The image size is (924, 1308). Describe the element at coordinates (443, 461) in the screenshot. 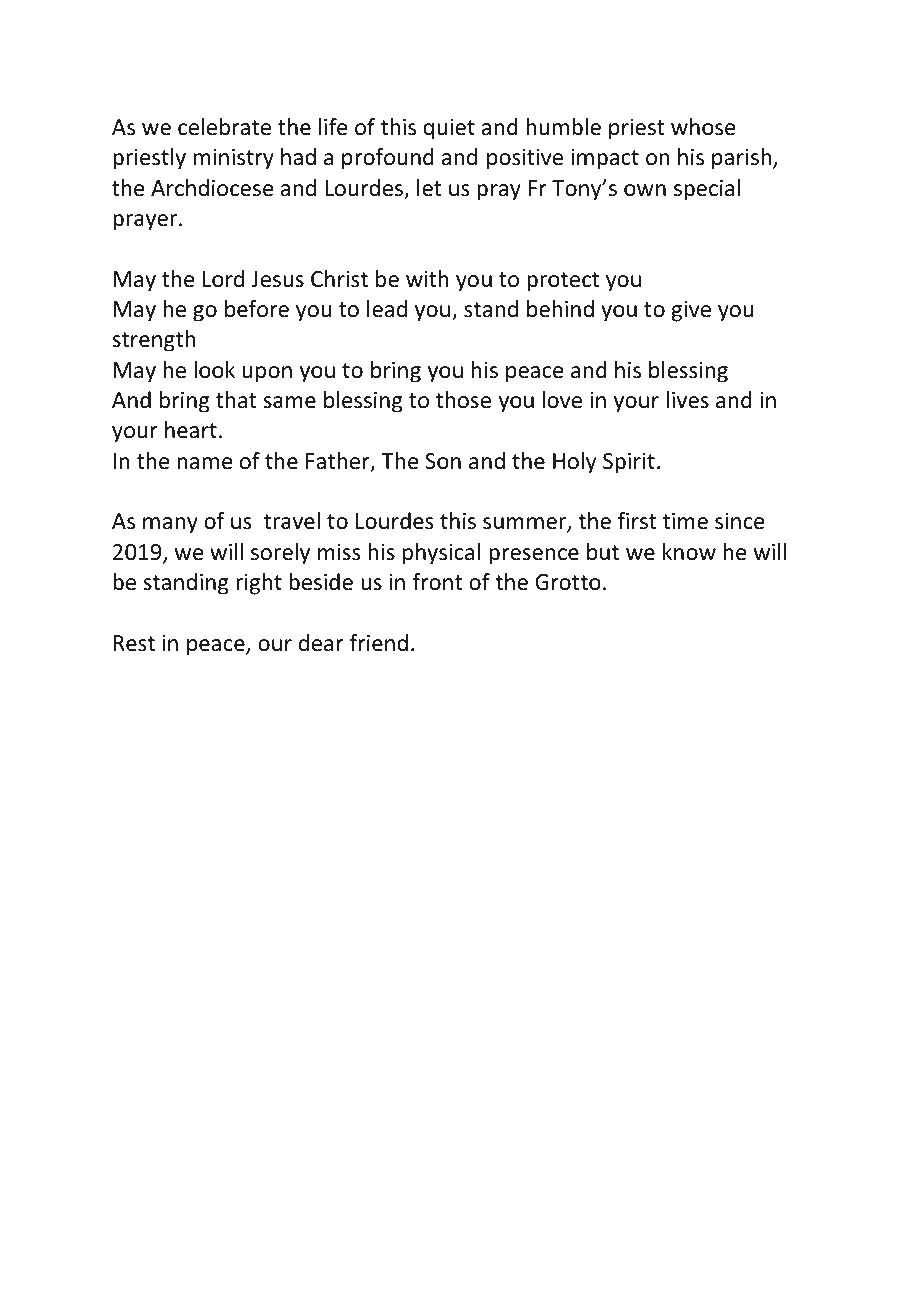

I see `Son` at that location.
